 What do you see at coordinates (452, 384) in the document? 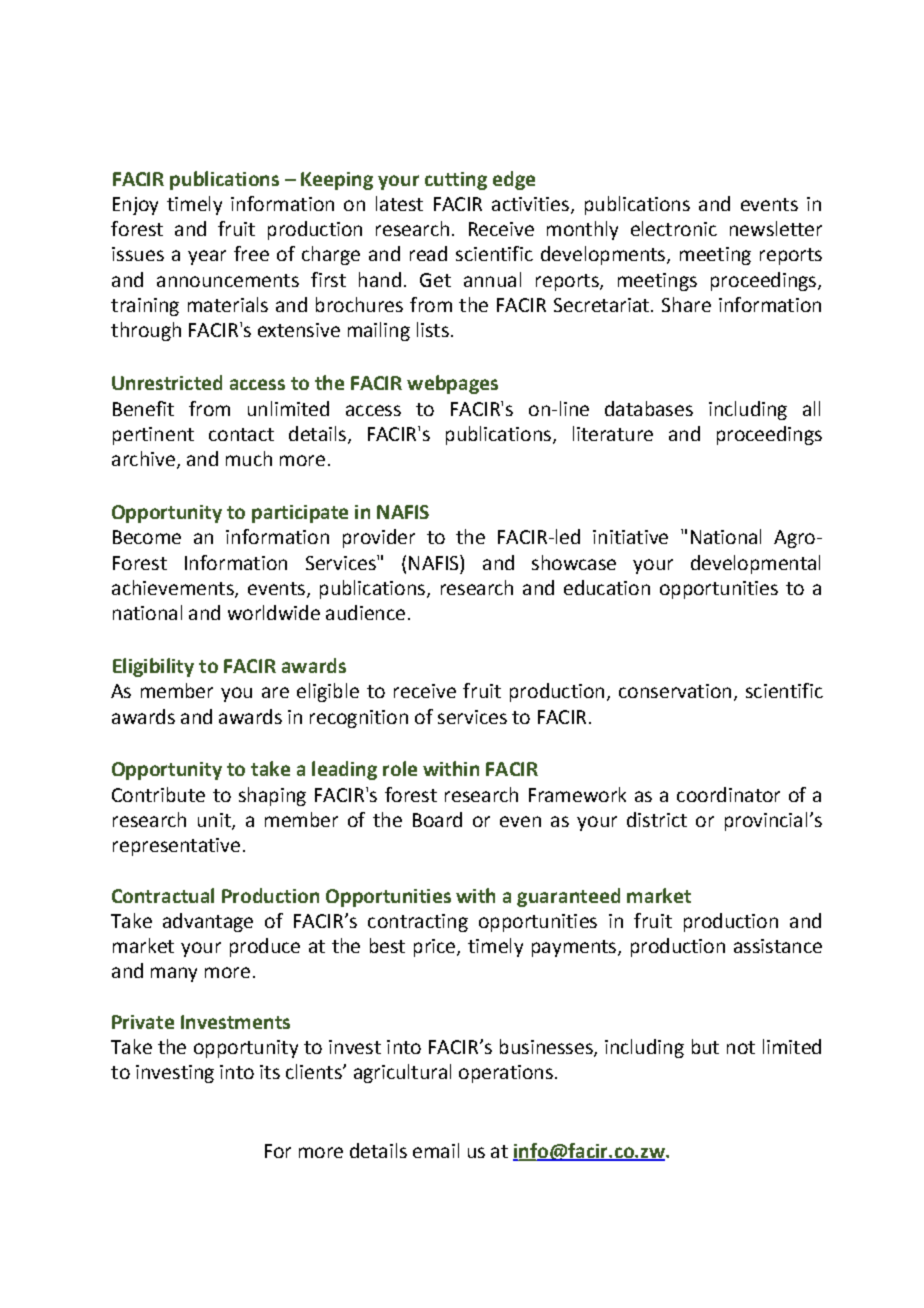
I see `webpages` at bounding box center [452, 384].
